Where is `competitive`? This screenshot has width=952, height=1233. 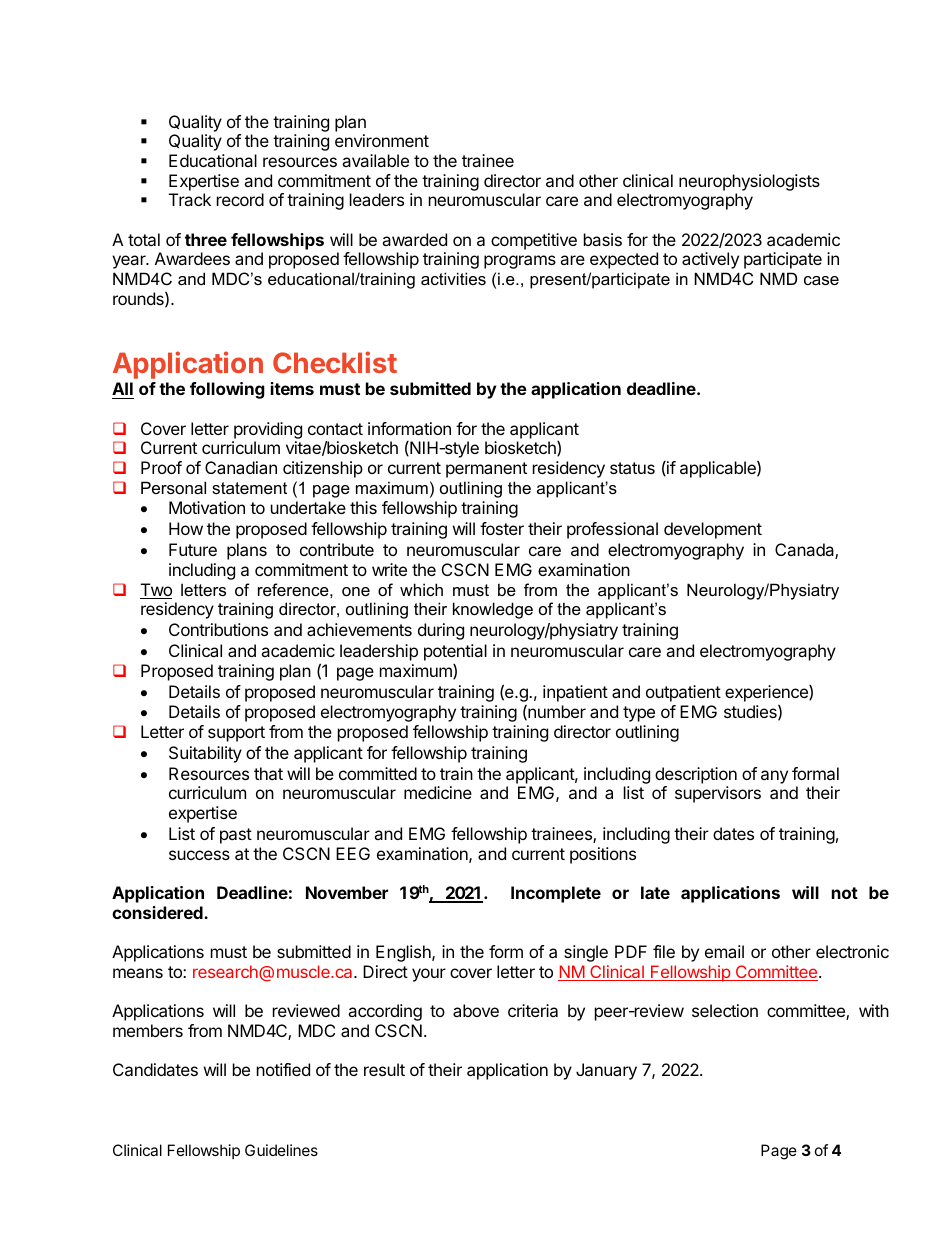 competitive is located at coordinates (534, 241).
